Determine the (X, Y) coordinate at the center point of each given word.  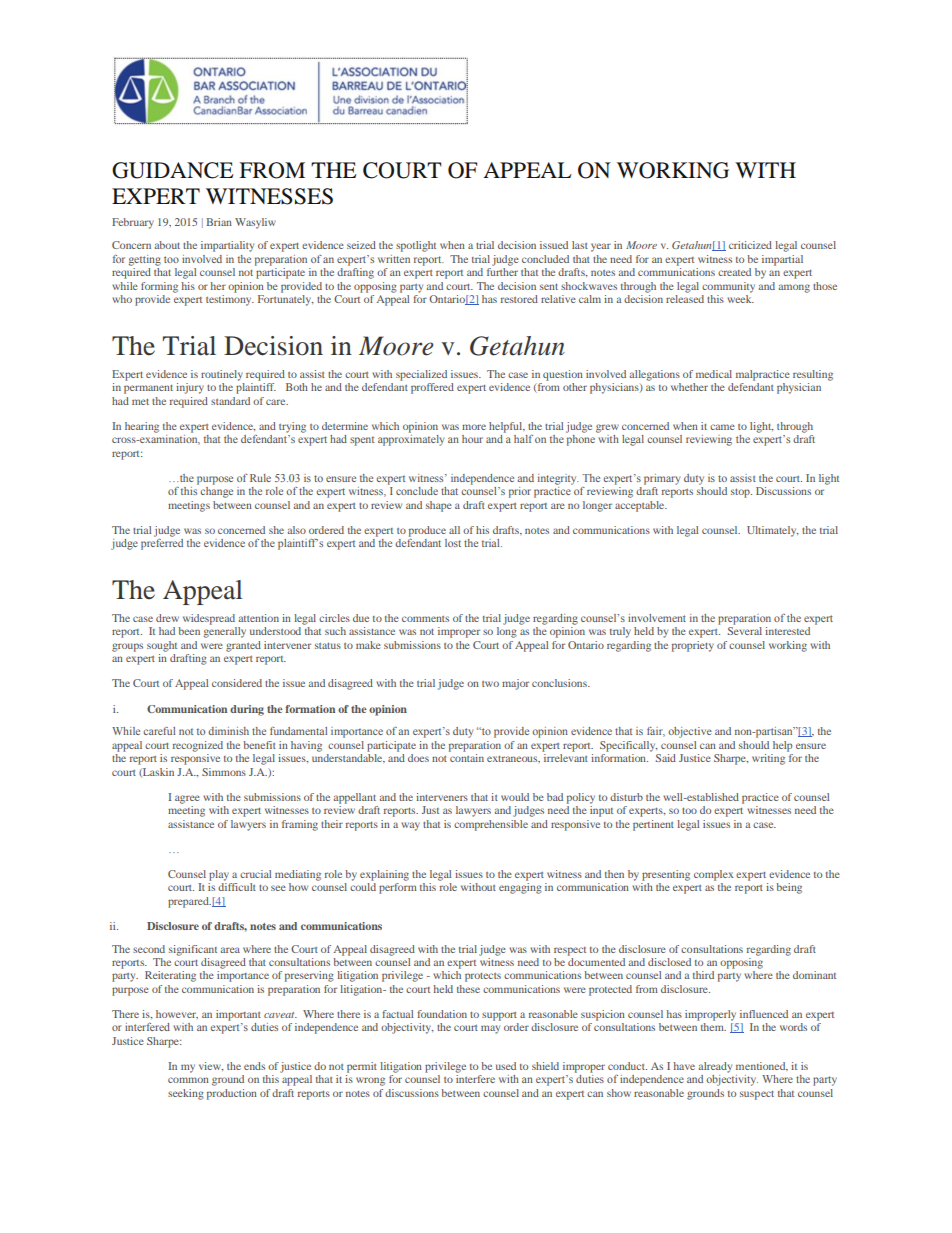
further (502, 272)
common (188, 1080)
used (506, 1066)
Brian (219, 222)
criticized (750, 245)
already (715, 1067)
